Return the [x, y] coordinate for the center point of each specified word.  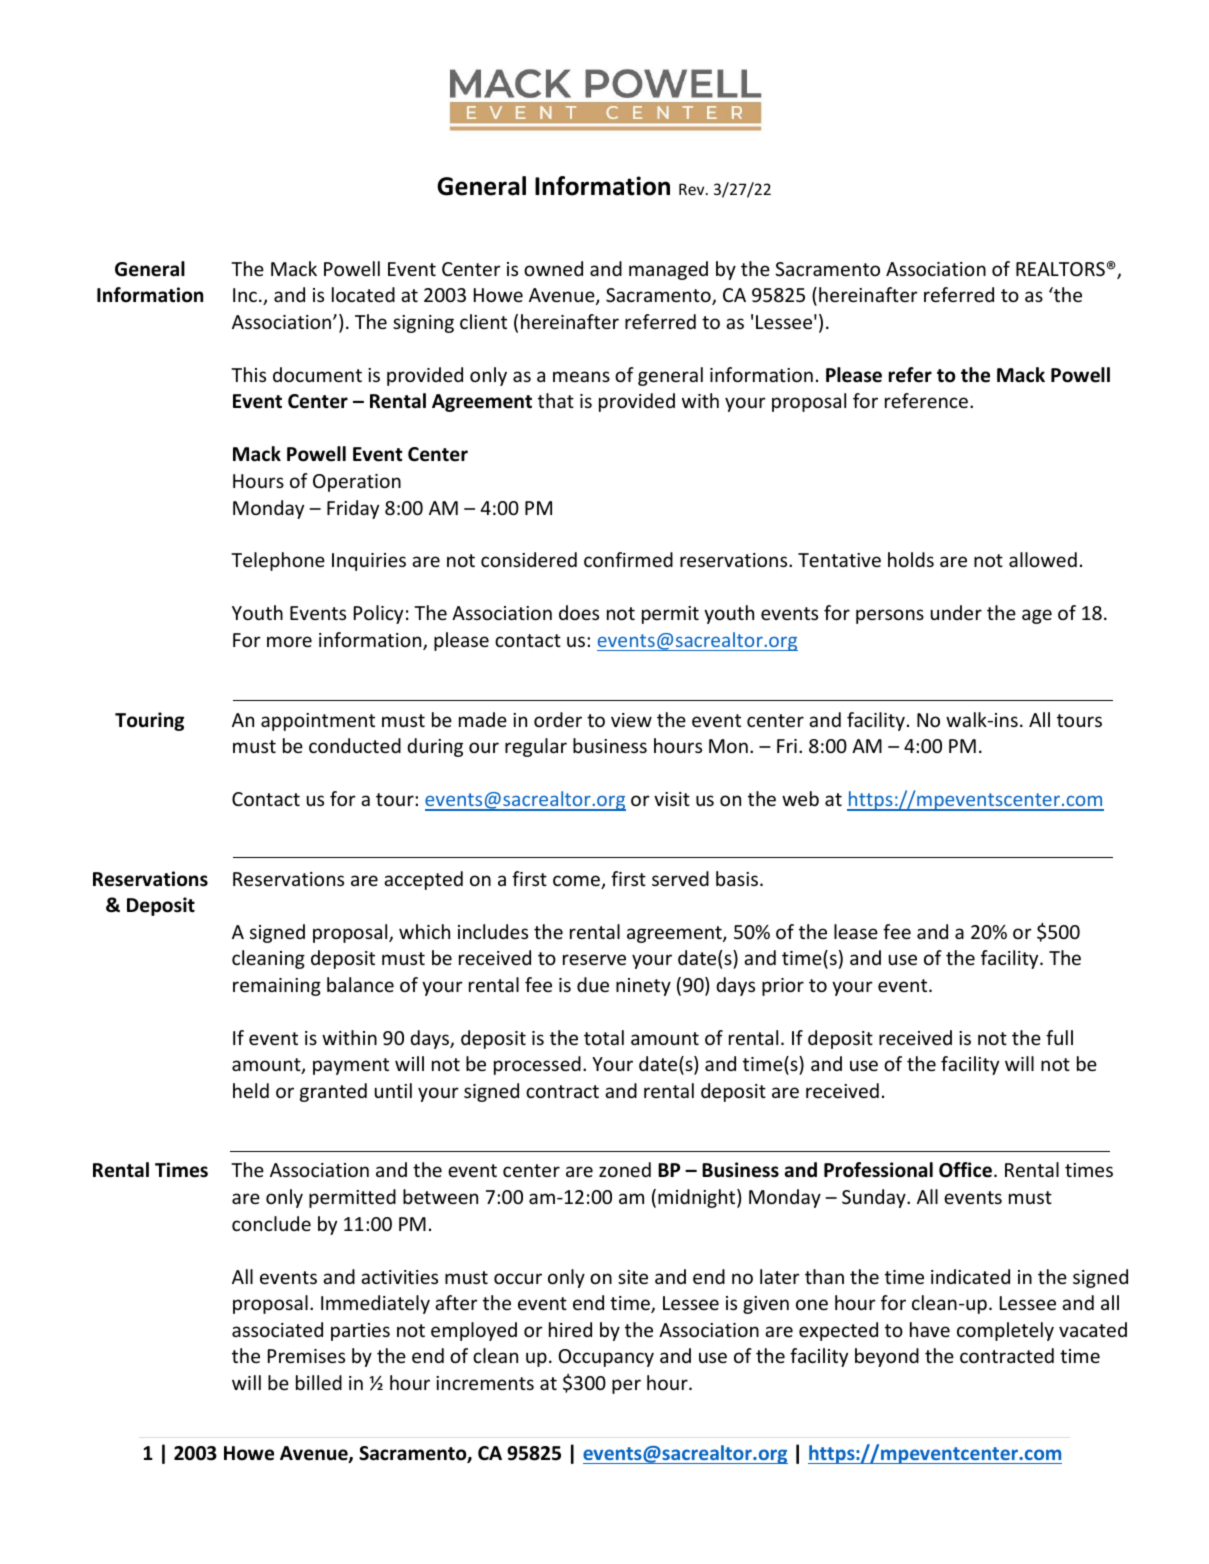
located [363, 294]
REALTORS [1060, 269]
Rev [693, 189]
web [800, 798]
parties [360, 1332]
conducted [355, 745]
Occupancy [606, 1358]
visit [672, 799]
